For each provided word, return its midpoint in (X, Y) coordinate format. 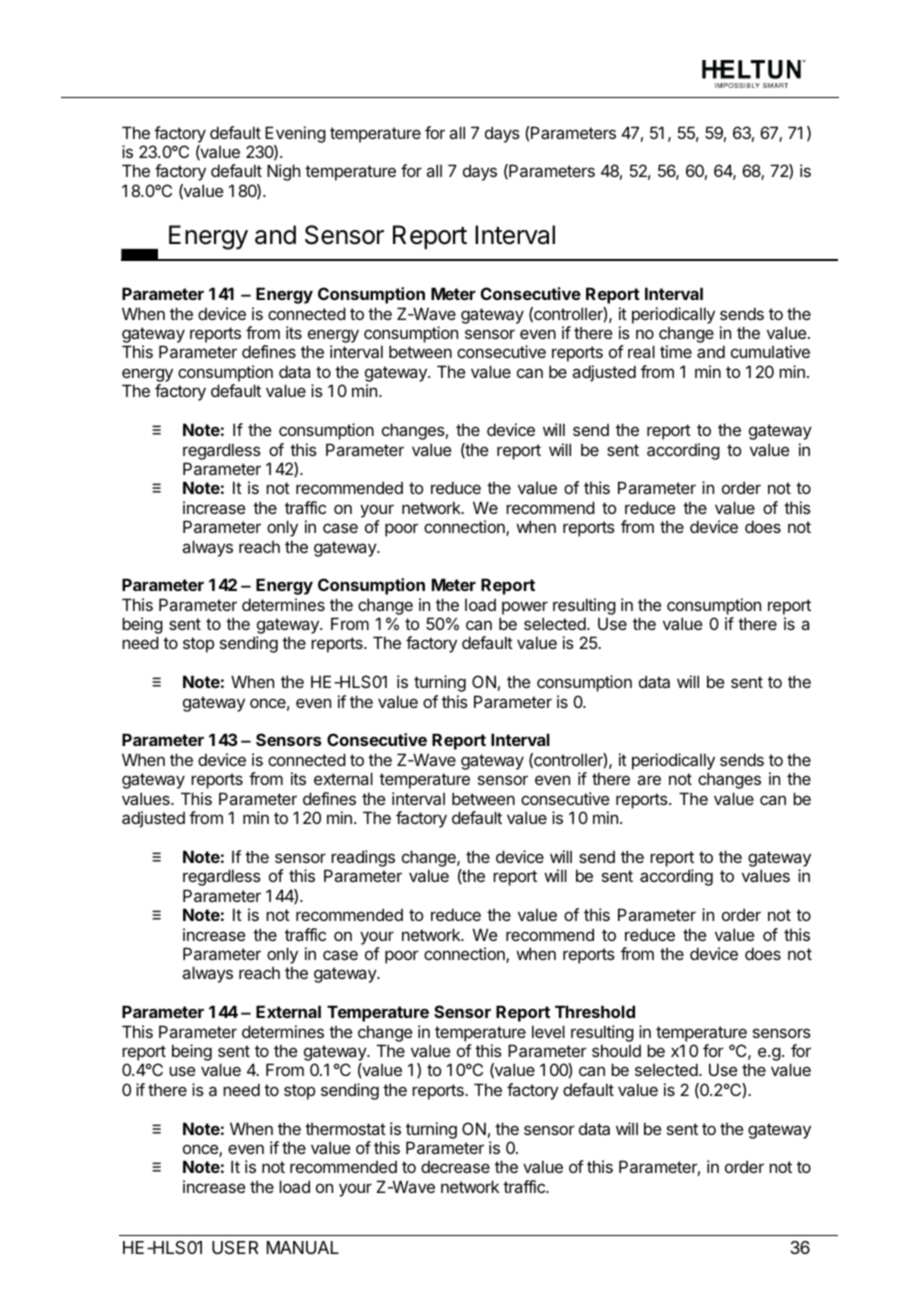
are (649, 780)
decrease (455, 1167)
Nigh (283, 172)
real (641, 351)
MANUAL (303, 1247)
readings (363, 858)
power (525, 608)
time (676, 351)
